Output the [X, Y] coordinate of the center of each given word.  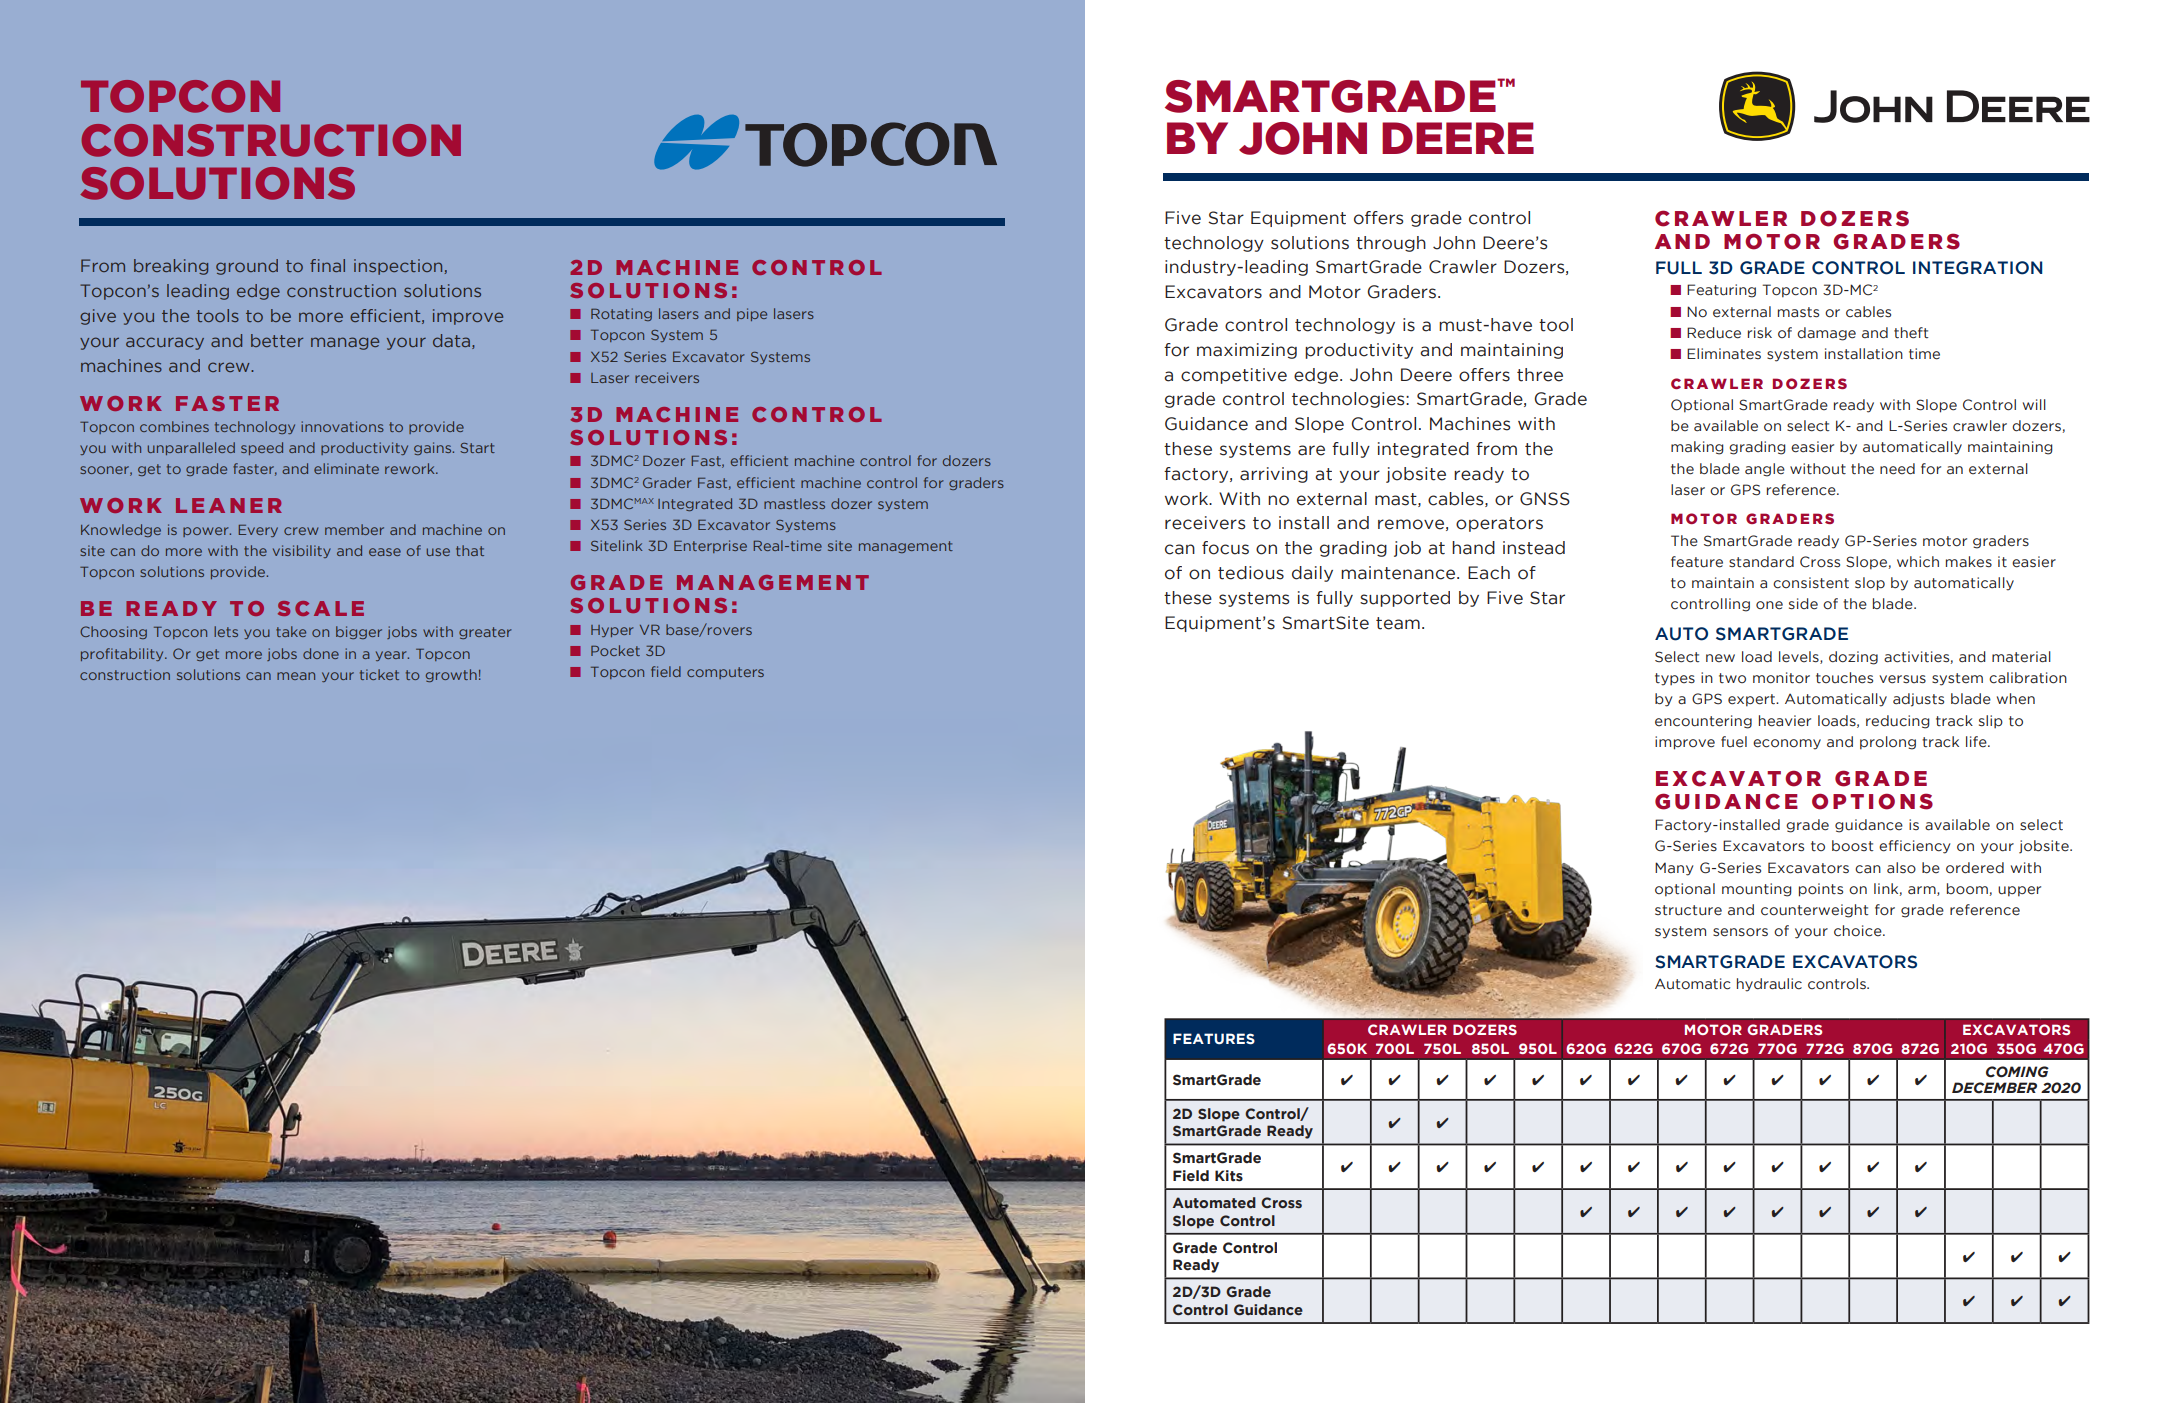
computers [725, 673]
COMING [2017, 1072]
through [1391, 244]
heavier [1785, 721]
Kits [1229, 1176]
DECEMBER [1994, 1088]
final [327, 265]
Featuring [1721, 291]
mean [296, 676]
